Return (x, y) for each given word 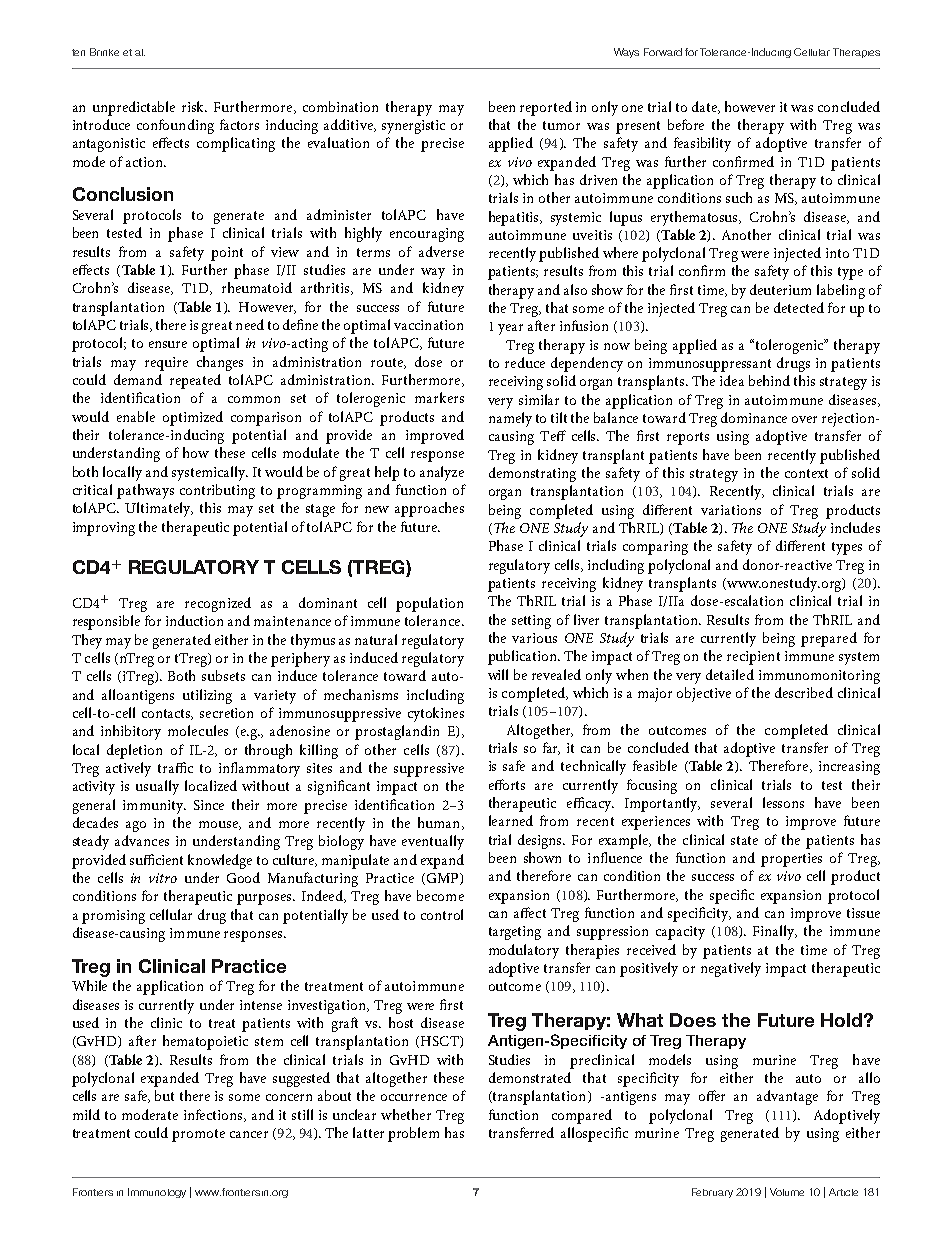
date (705, 107)
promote (198, 1135)
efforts (507, 784)
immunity (154, 807)
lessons (783, 802)
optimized (193, 418)
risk (194, 106)
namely (510, 419)
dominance (754, 417)
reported (546, 108)
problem (413, 1134)
